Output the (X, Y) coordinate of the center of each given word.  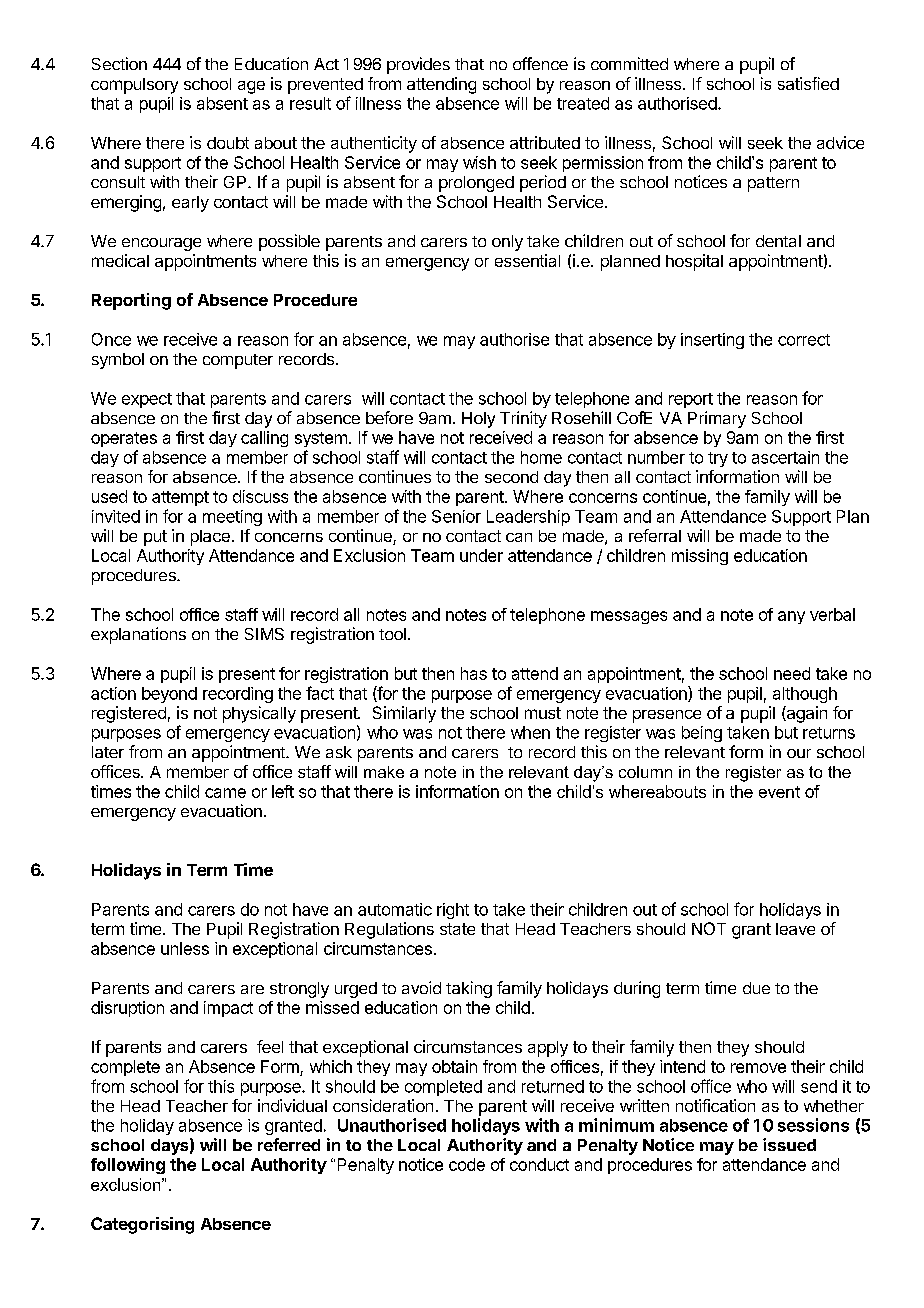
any (791, 617)
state (457, 929)
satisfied (808, 83)
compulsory (134, 86)
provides (418, 65)
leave (795, 929)
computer (238, 361)
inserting (712, 341)
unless (185, 948)
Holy (478, 420)
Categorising (142, 1225)
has (474, 673)
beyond (169, 695)
